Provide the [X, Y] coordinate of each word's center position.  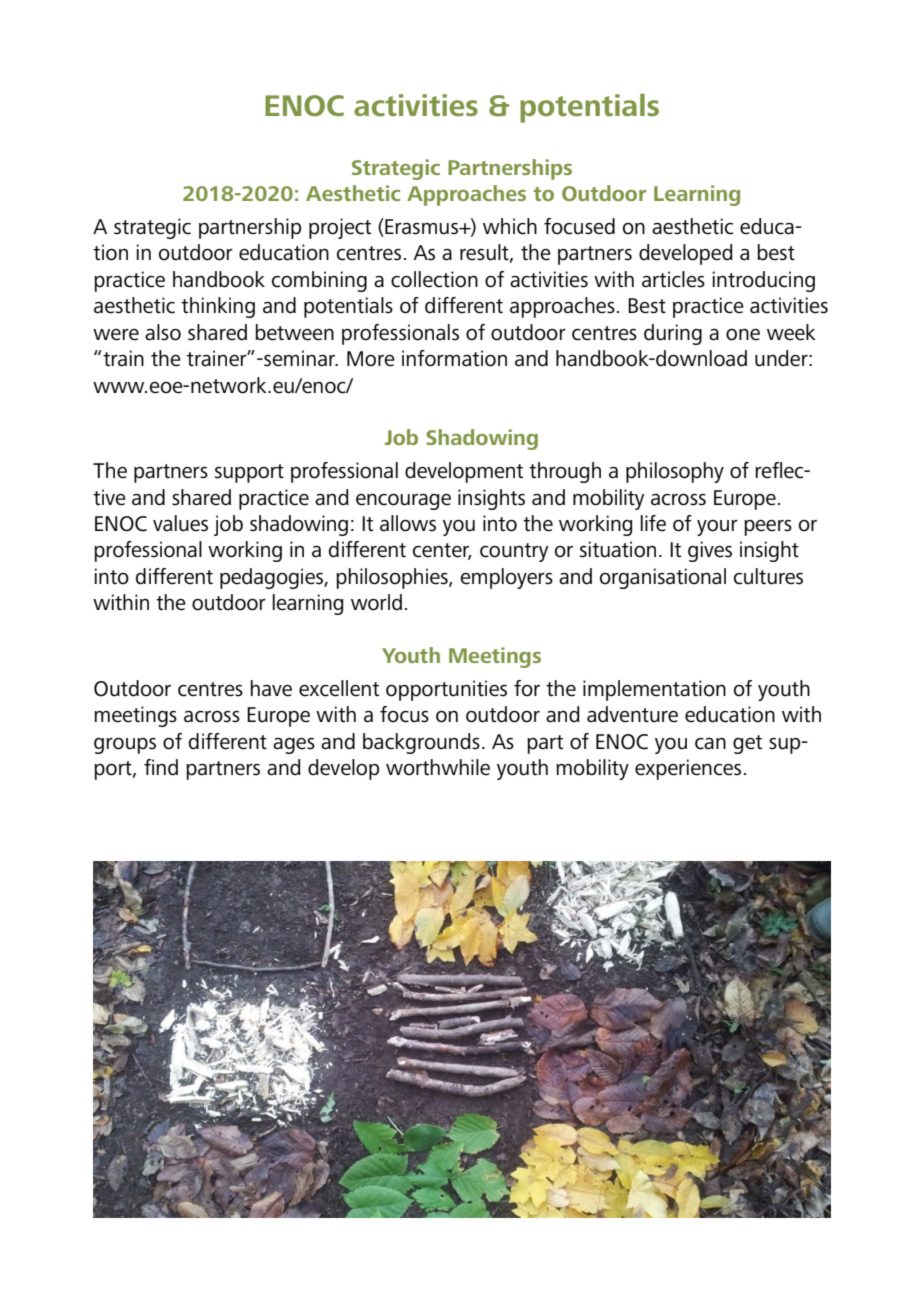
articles [673, 279]
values [180, 523]
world [376, 602]
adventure [632, 714]
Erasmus [421, 227]
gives [710, 551]
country [514, 552]
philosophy [675, 472]
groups [125, 746]
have [271, 688]
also [163, 332]
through [565, 472]
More [371, 359]
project [340, 228]
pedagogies [272, 578]
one [743, 335]
